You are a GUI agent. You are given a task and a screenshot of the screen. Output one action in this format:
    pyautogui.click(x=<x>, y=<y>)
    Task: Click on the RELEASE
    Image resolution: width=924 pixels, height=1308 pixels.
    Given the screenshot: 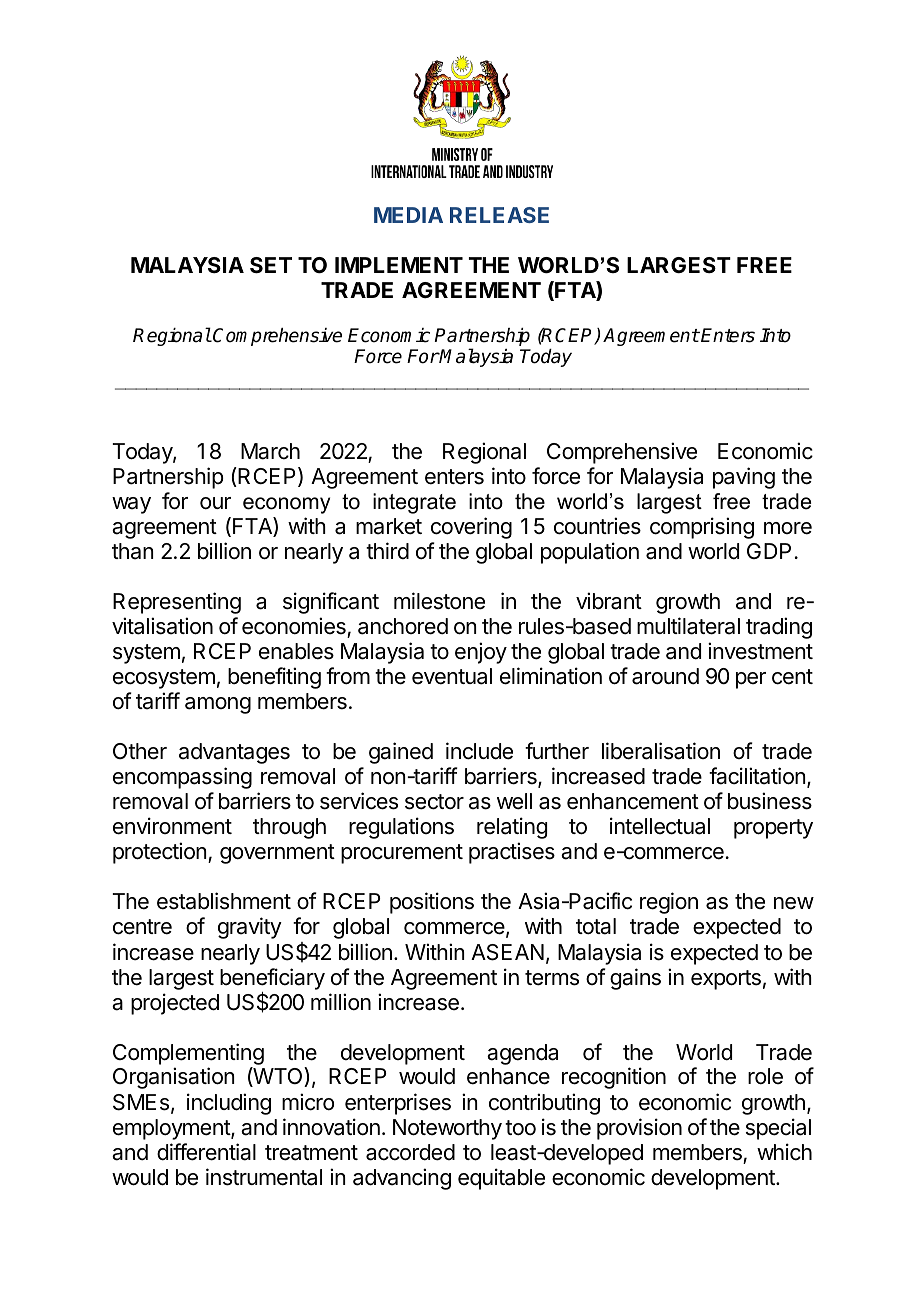 What is the action you would take?
    pyautogui.click(x=499, y=215)
